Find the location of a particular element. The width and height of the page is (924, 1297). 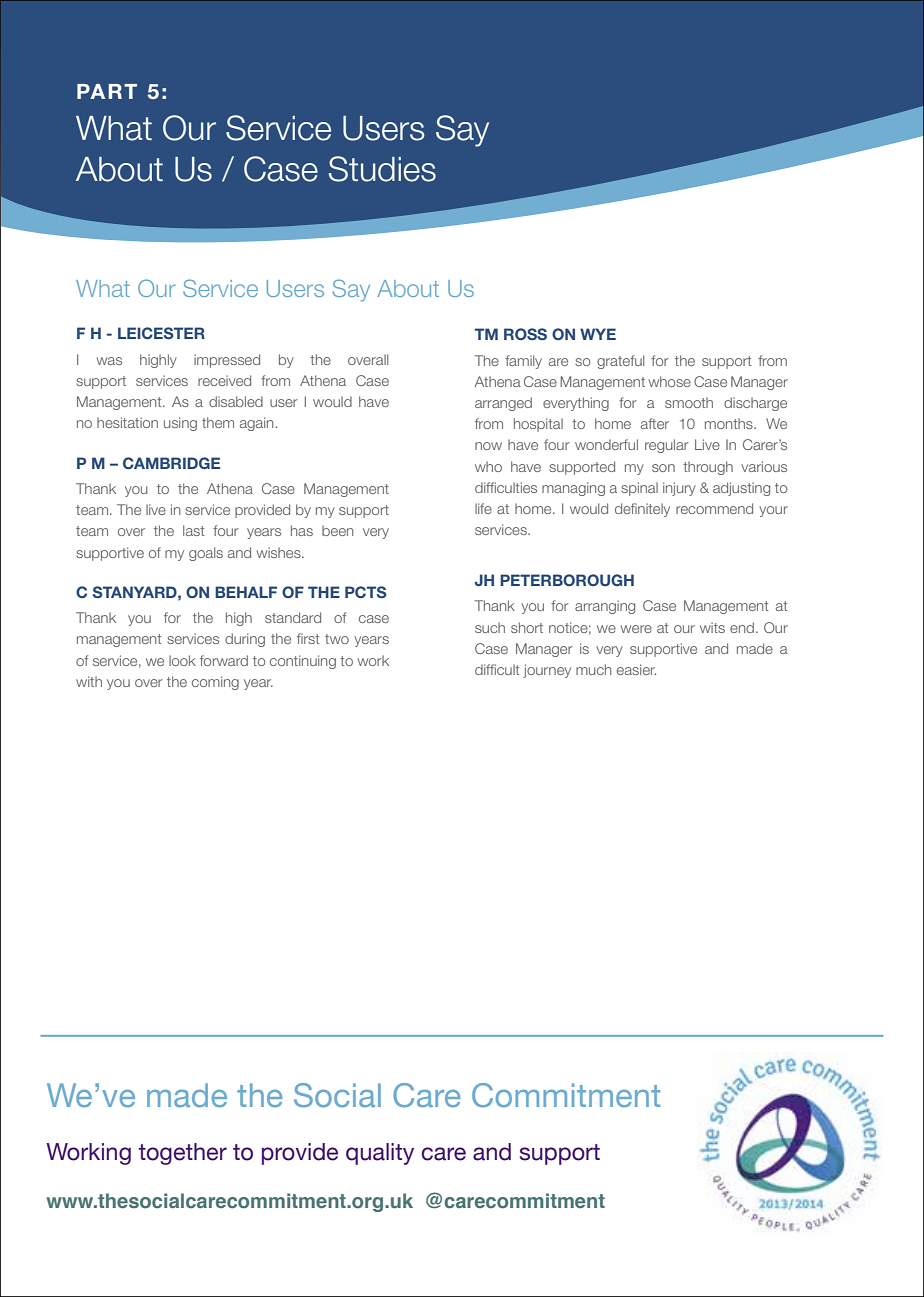

look is located at coordinates (182, 660).
